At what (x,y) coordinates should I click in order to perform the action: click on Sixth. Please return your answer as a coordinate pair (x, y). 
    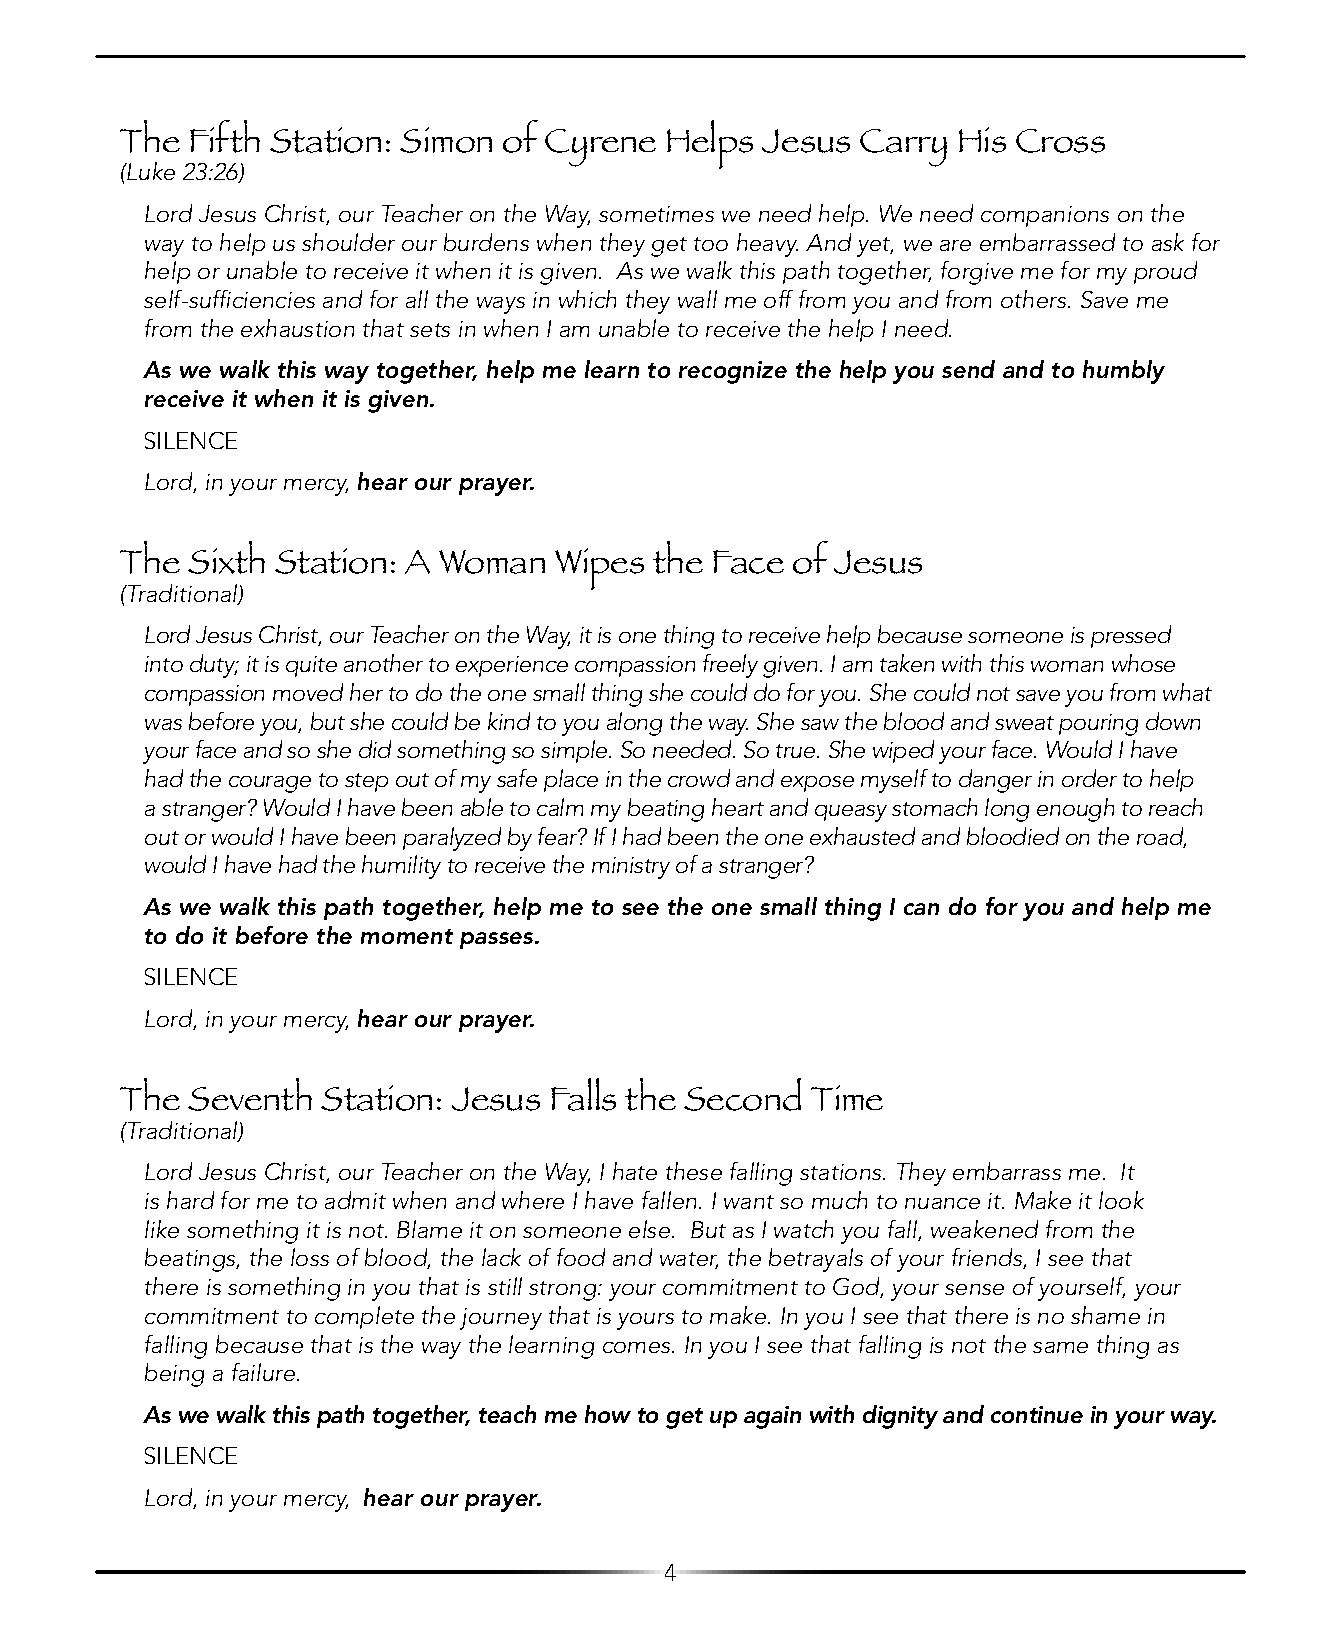
    Looking at the image, I should click on (226, 557).
